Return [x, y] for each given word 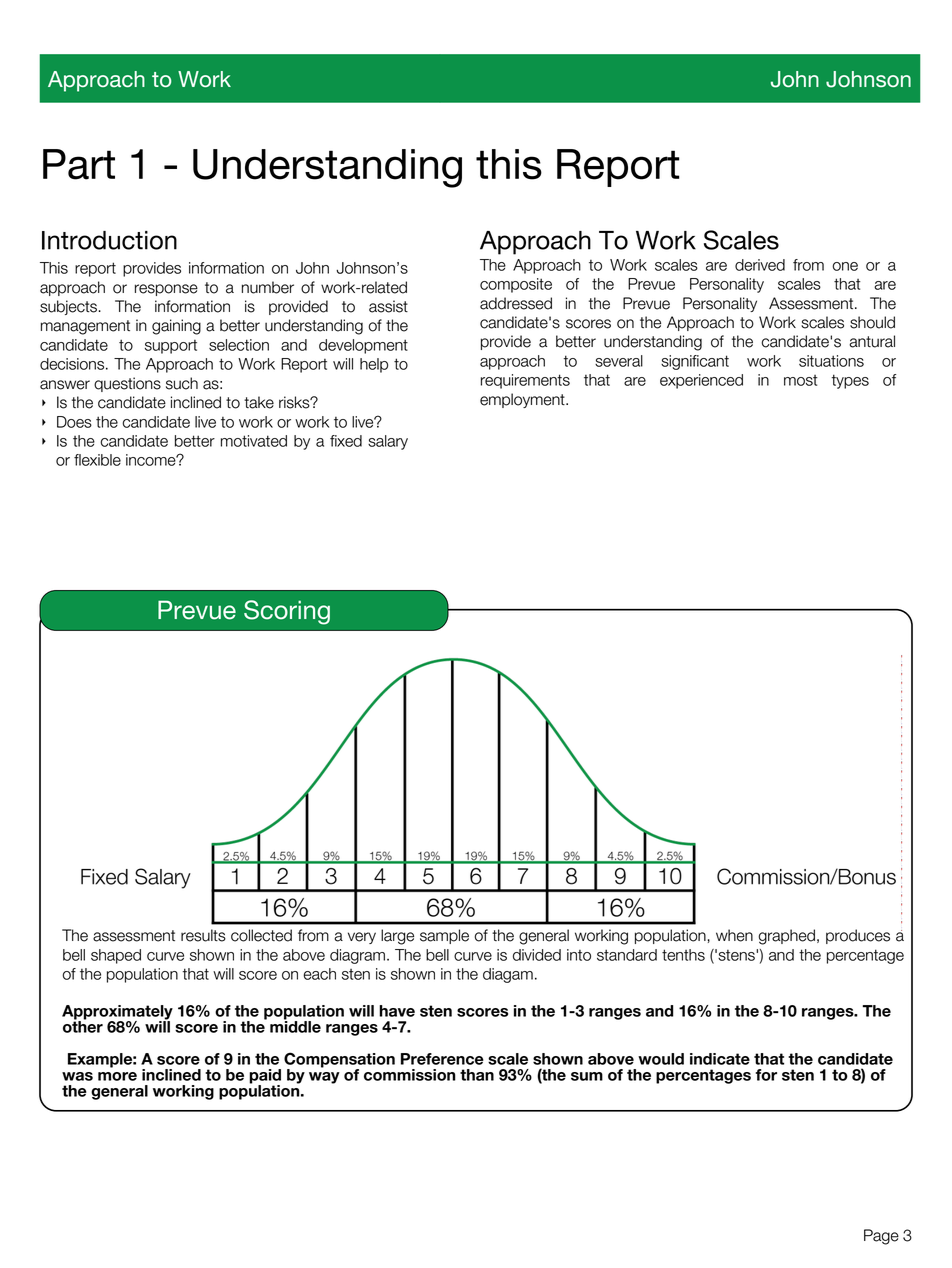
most [801, 380]
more [117, 1076]
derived [760, 265]
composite [516, 285]
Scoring [287, 612]
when [734, 935]
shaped [116, 956]
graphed [786, 937]
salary [388, 442]
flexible [97, 460]
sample [444, 936]
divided [537, 955]
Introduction [109, 240]
